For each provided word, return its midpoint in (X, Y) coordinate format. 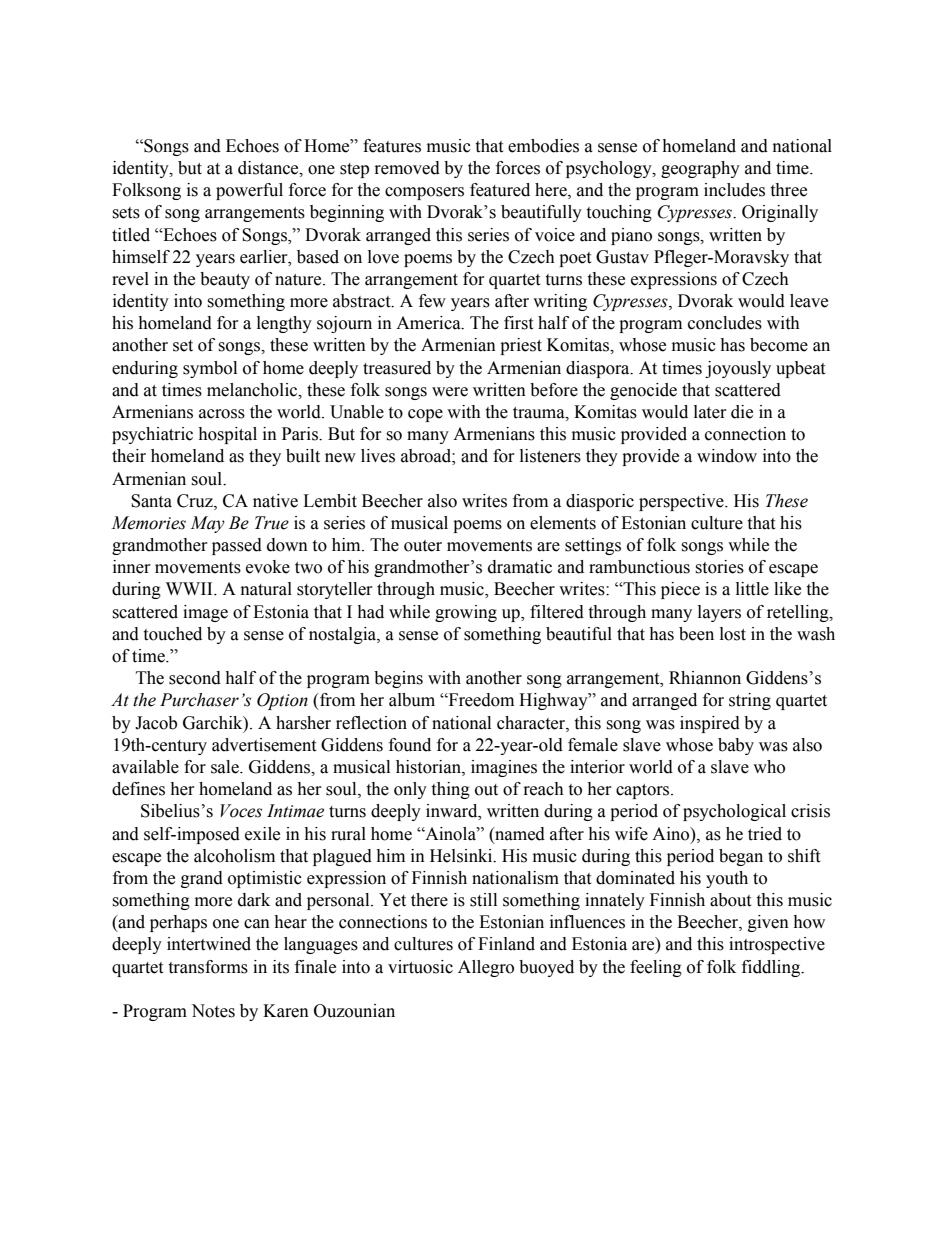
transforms (208, 967)
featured (500, 190)
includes (734, 190)
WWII (190, 588)
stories (719, 567)
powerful (249, 191)
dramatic (520, 567)
